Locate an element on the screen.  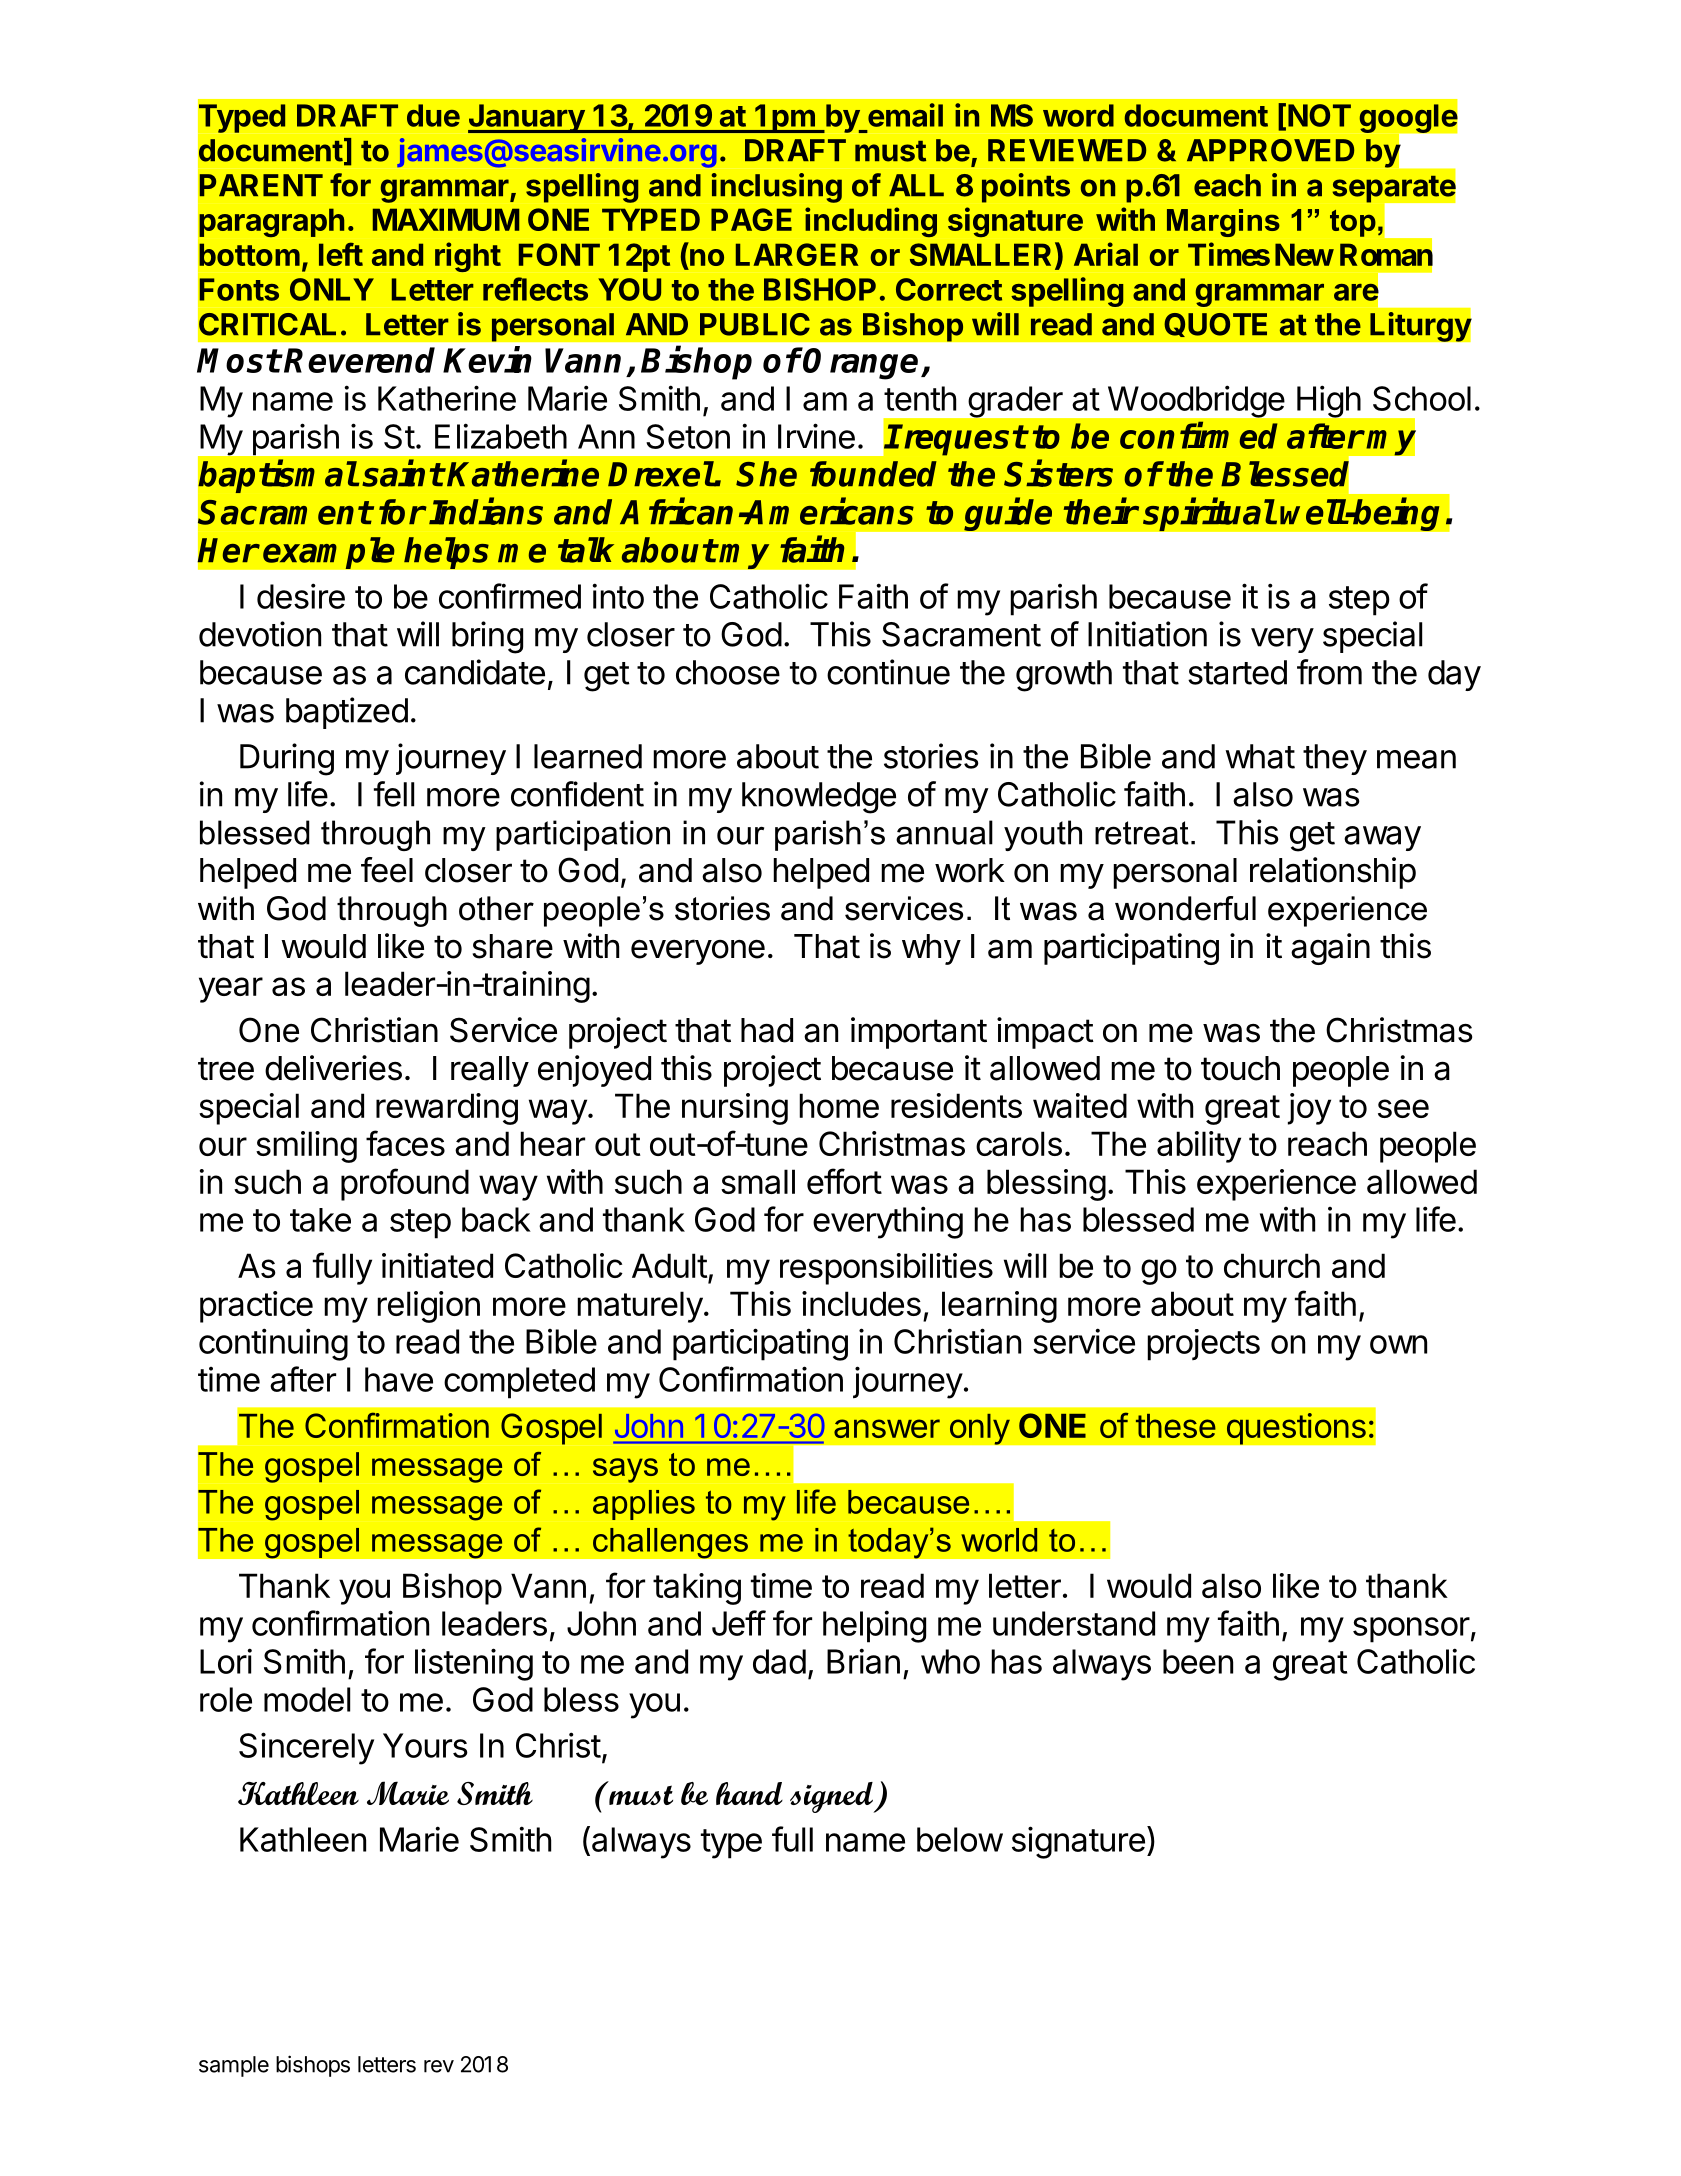
questions is located at coordinates (1296, 1429).
